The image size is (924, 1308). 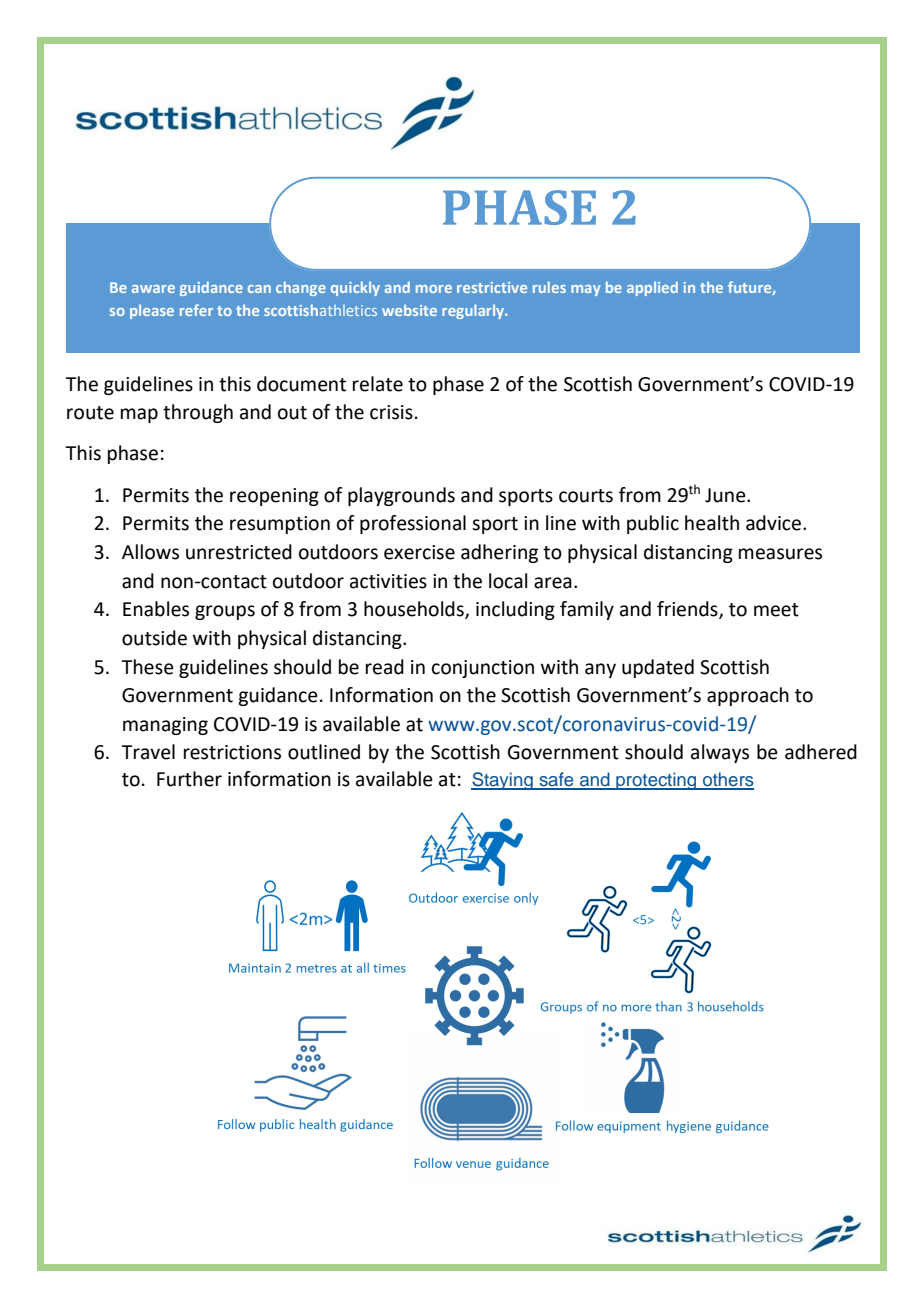 What do you see at coordinates (413, 524) in the screenshot?
I see `professional` at bounding box center [413, 524].
